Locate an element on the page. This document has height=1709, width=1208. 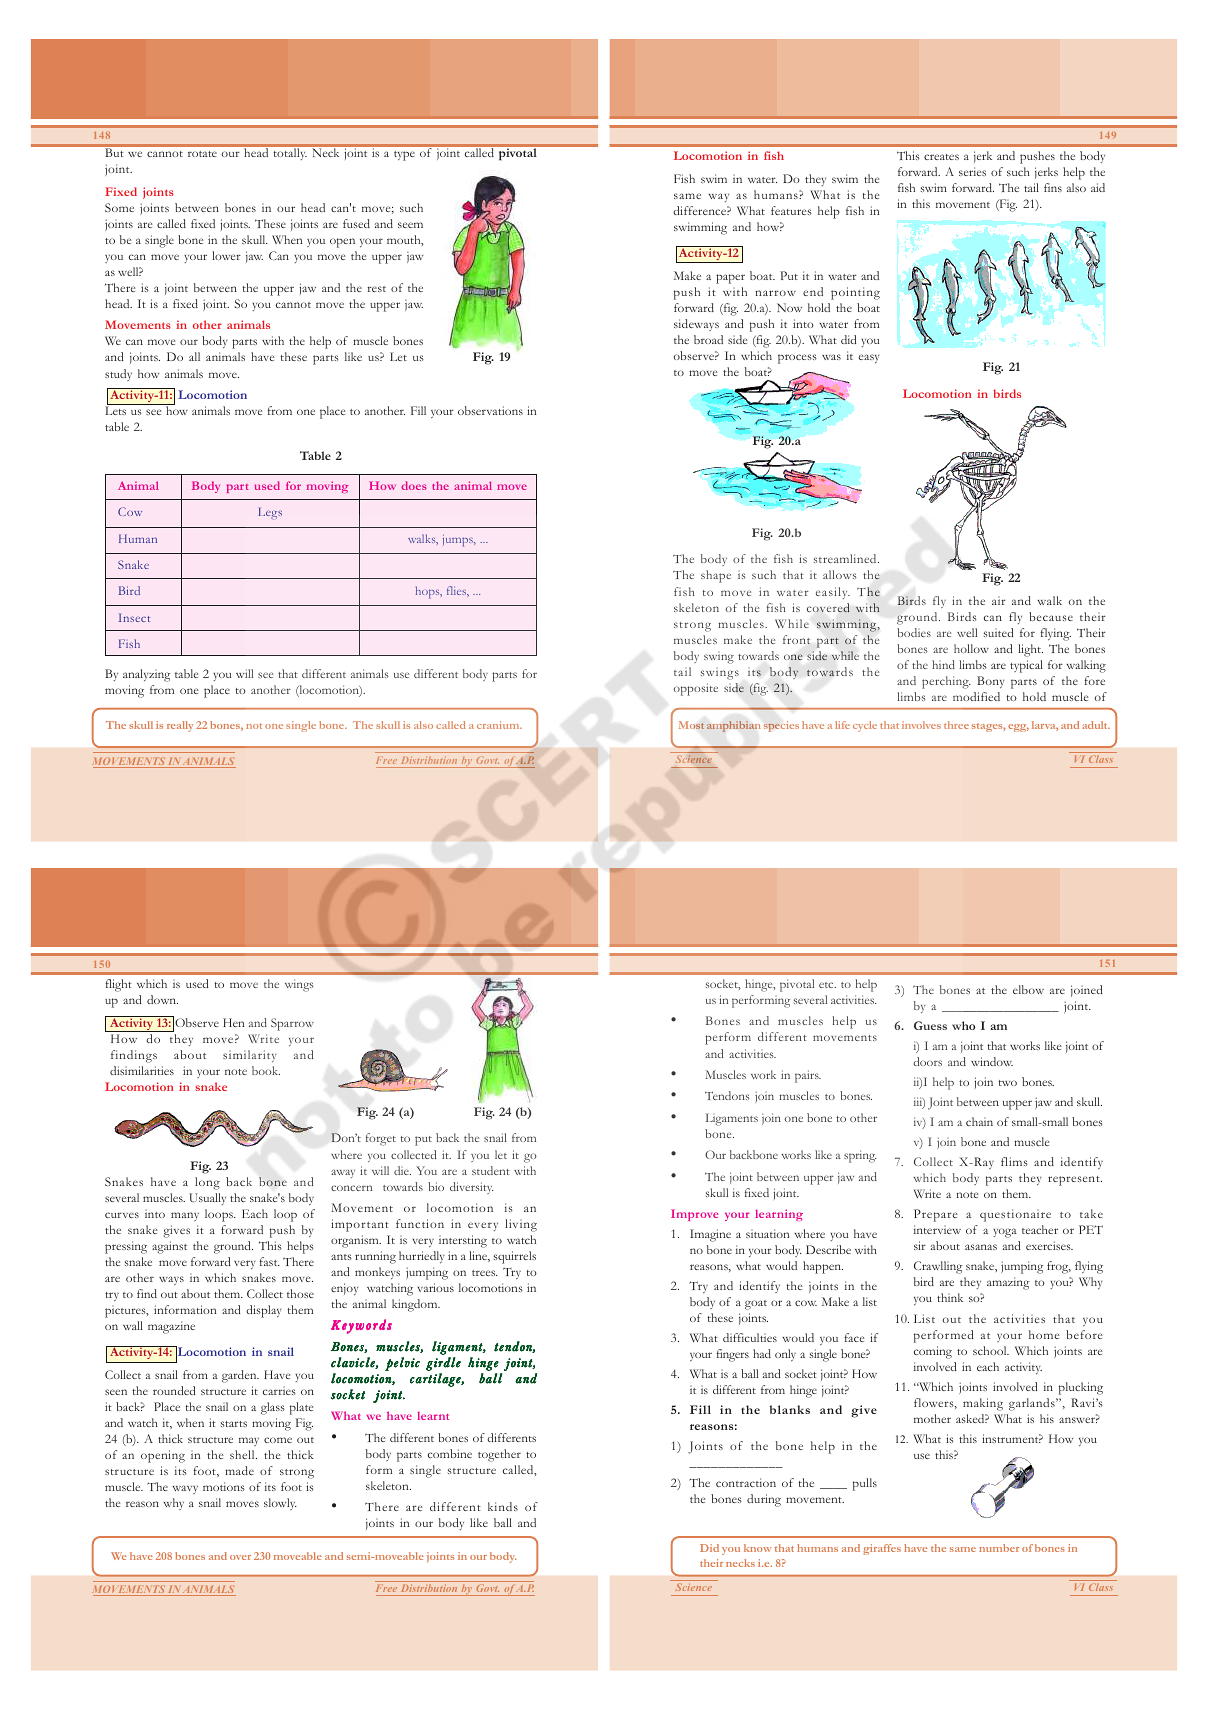
series is located at coordinates (972, 171).
